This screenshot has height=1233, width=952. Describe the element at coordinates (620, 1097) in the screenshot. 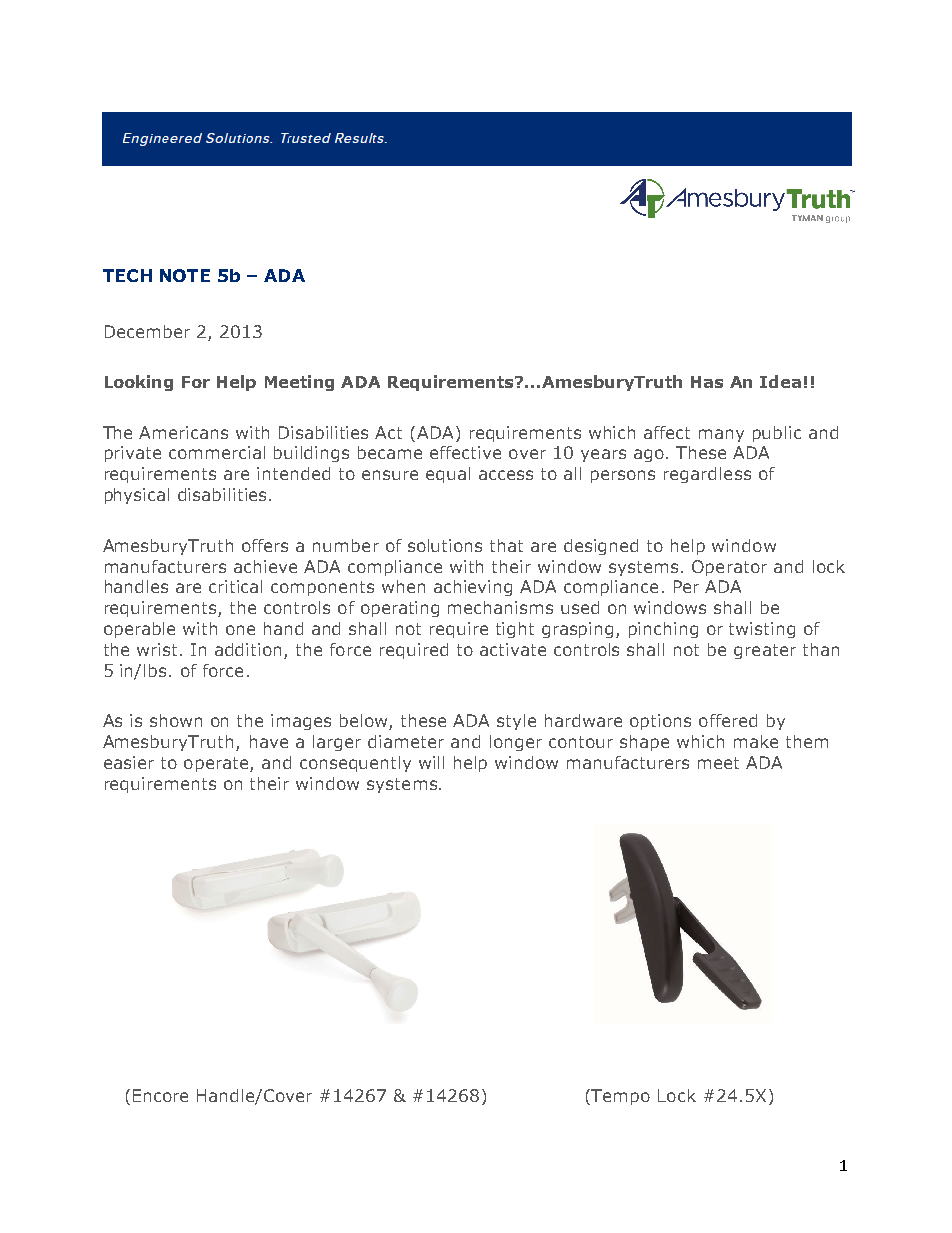

I see `Tempo` at that location.
